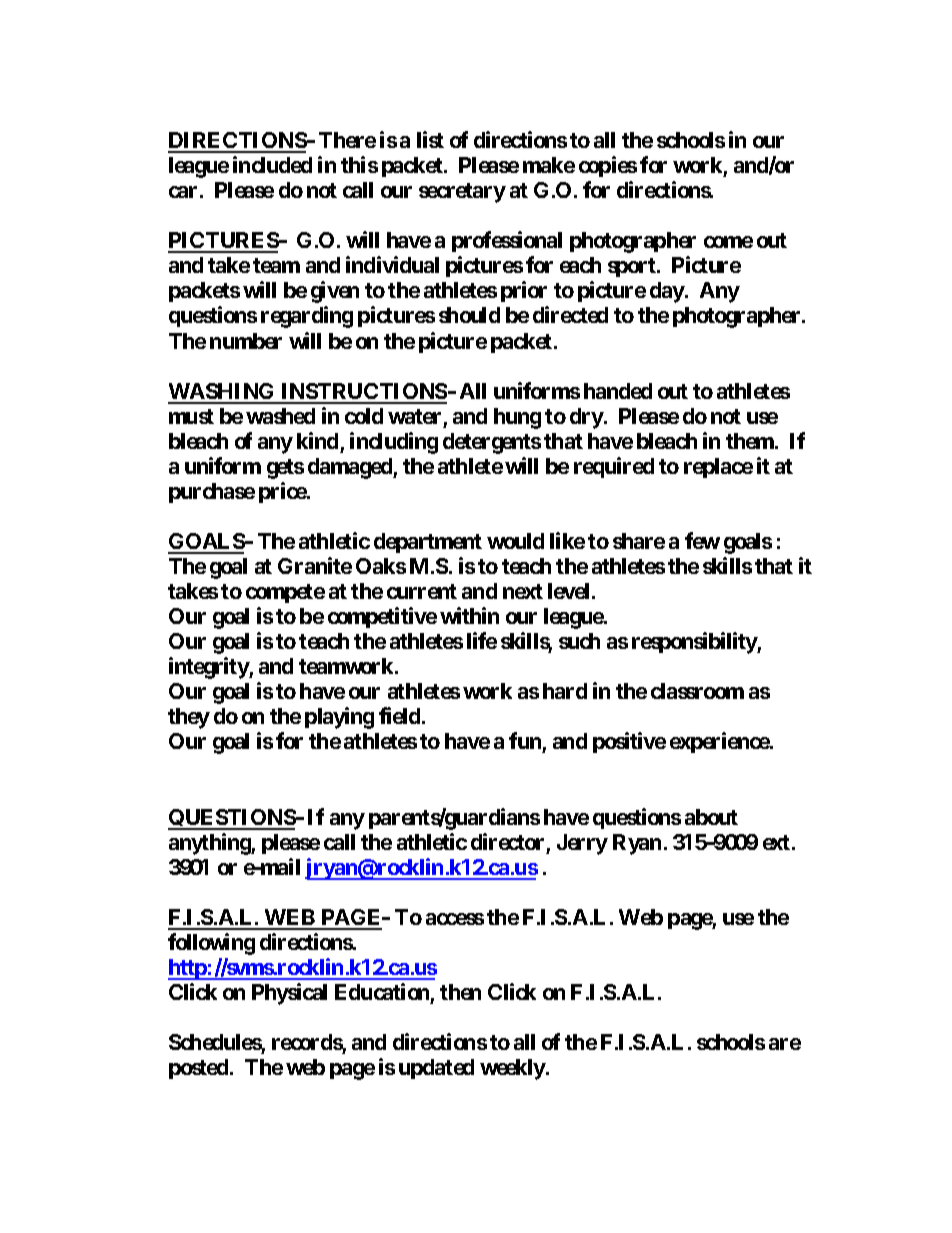 This screenshot has height=1233, width=952. Describe the element at coordinates (462, 193) in the screenshot. I see `secretary` at that location.
